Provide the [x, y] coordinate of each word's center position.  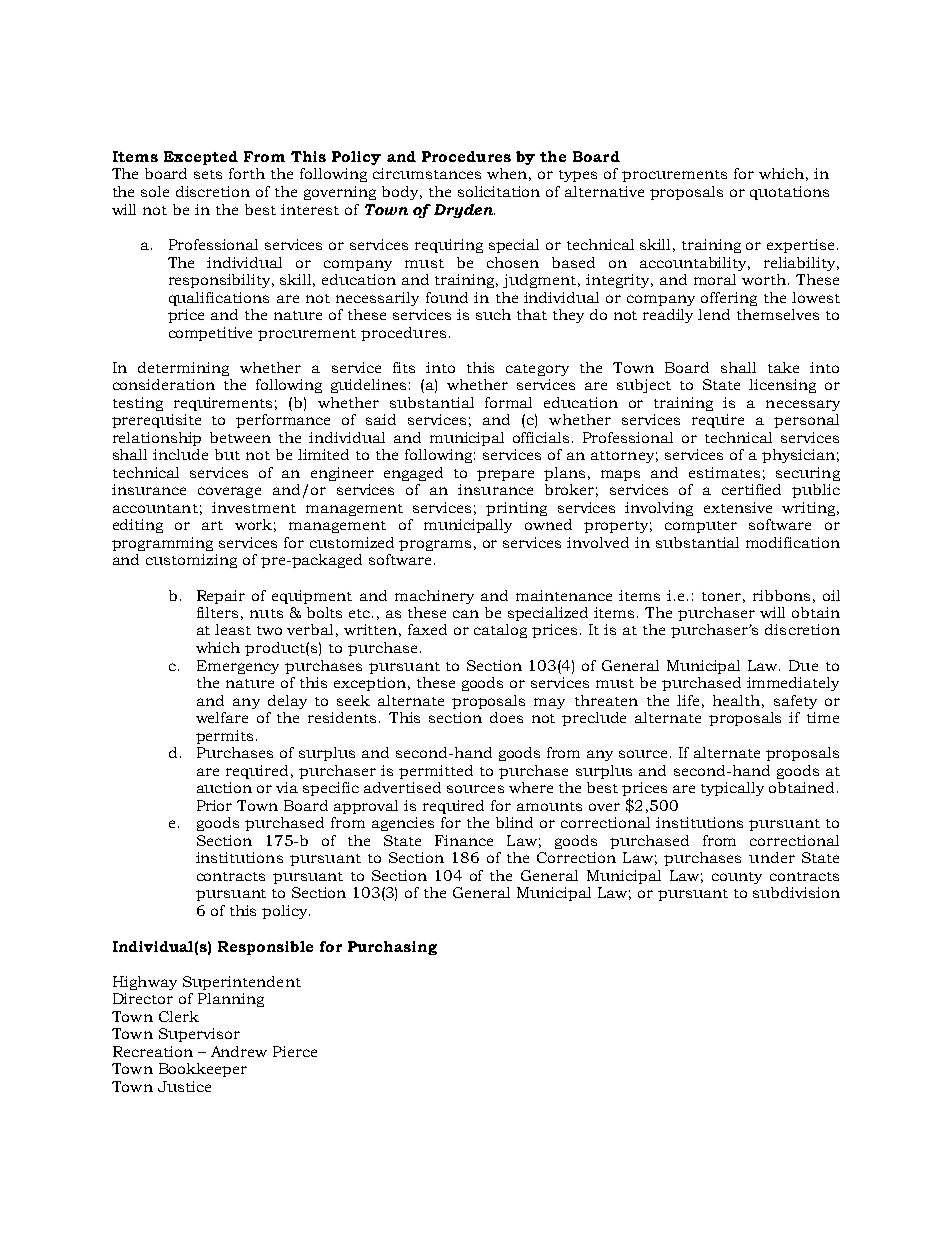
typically [732, 789]
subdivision [796, 892]
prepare [505, 475]
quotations [789, 193]
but [227, 454]
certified [751, 489]
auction [224, 787]
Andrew [239, 1051]
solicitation [499, 191]
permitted [436, 772]
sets [208, 174]
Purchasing [392, 948]
